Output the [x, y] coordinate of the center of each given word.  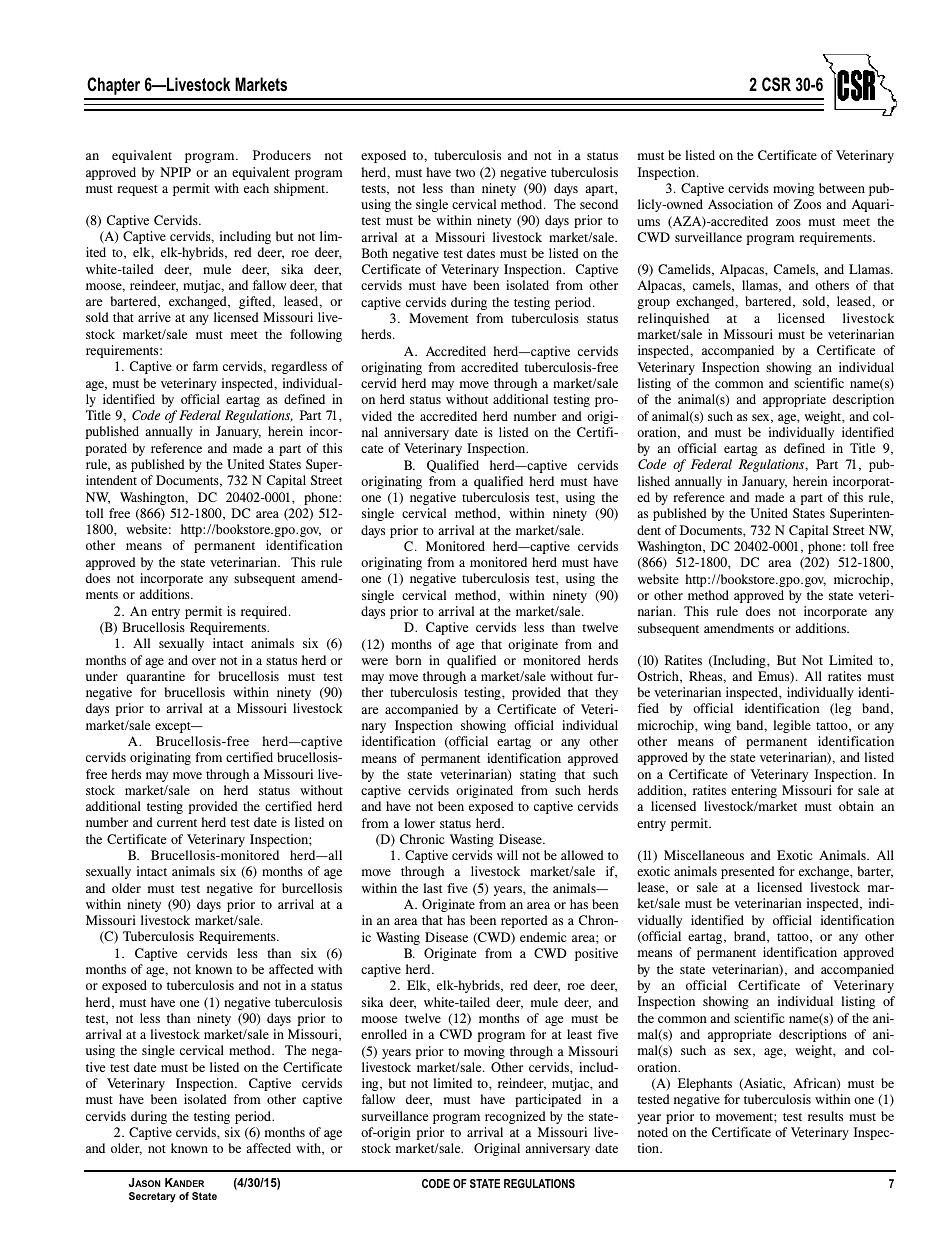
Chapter [113, 86]
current [177, 823]
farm [205, 366]
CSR [776, 84]
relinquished [673, 319]
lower [419, 823]
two [465, 173]
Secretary [152, 1197]
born [409, 660]
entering [754, 791]
